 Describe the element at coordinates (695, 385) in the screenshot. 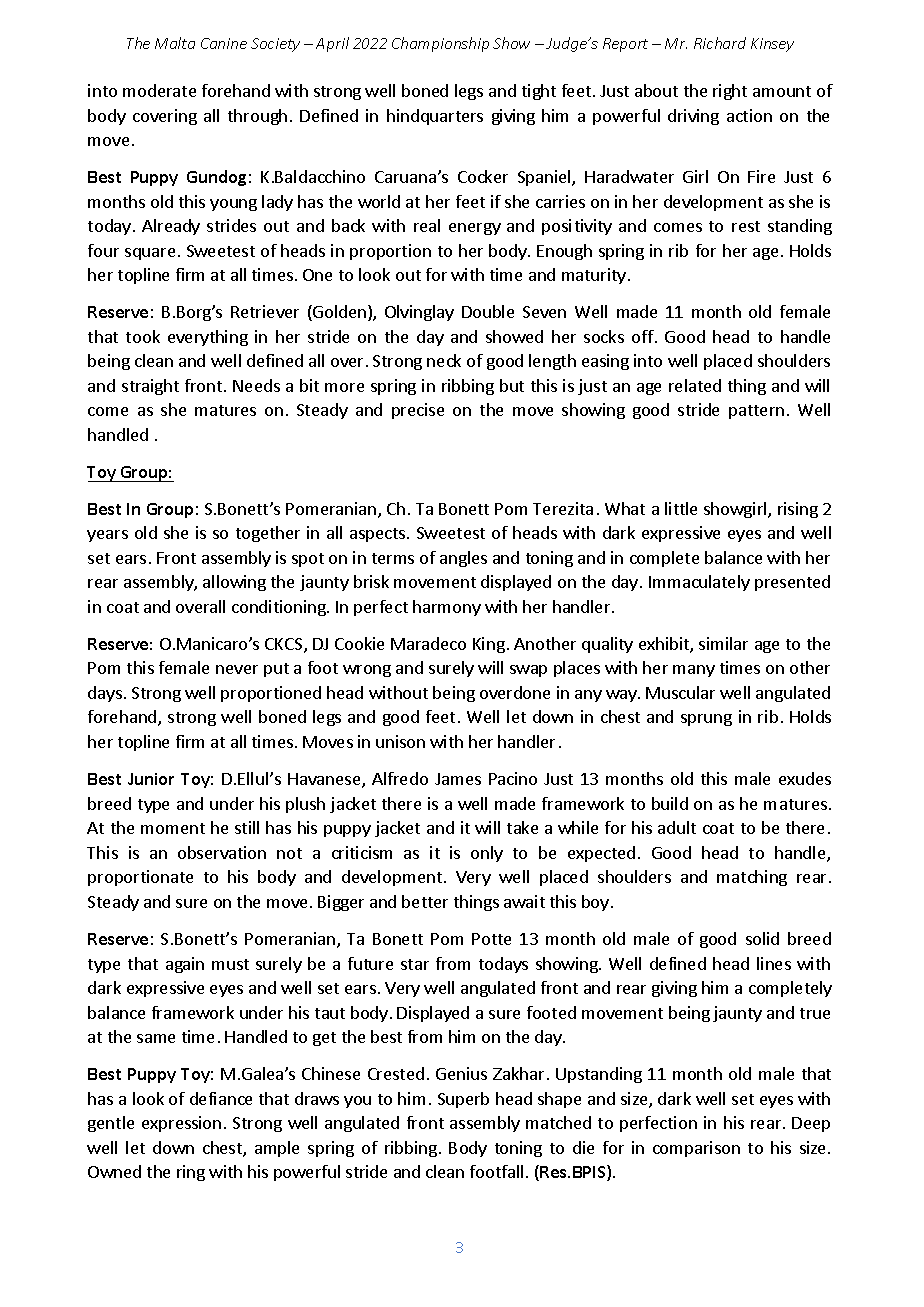

I see `related` at that location.
